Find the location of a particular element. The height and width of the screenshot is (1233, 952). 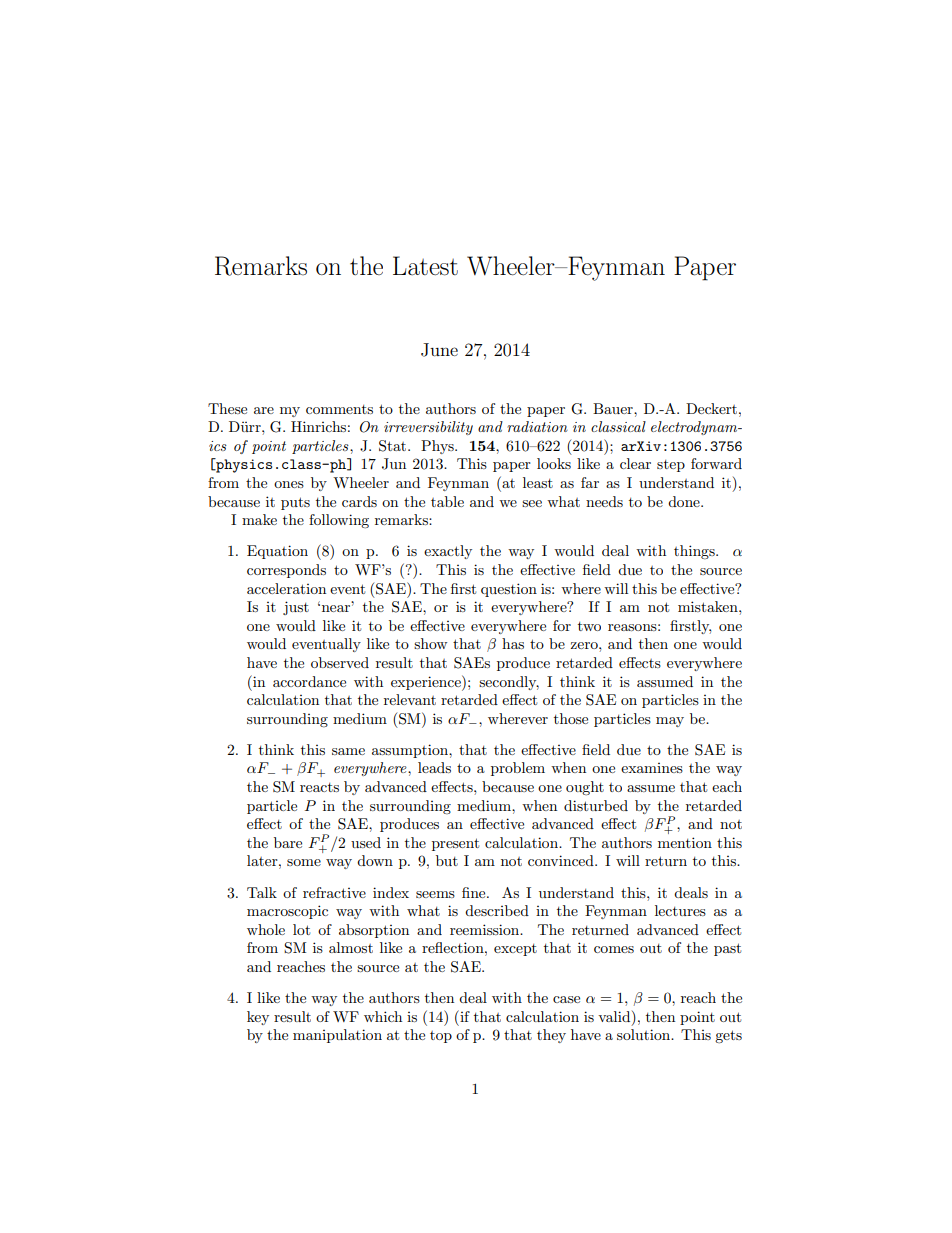

key is located at coordinates (258, 1018).
